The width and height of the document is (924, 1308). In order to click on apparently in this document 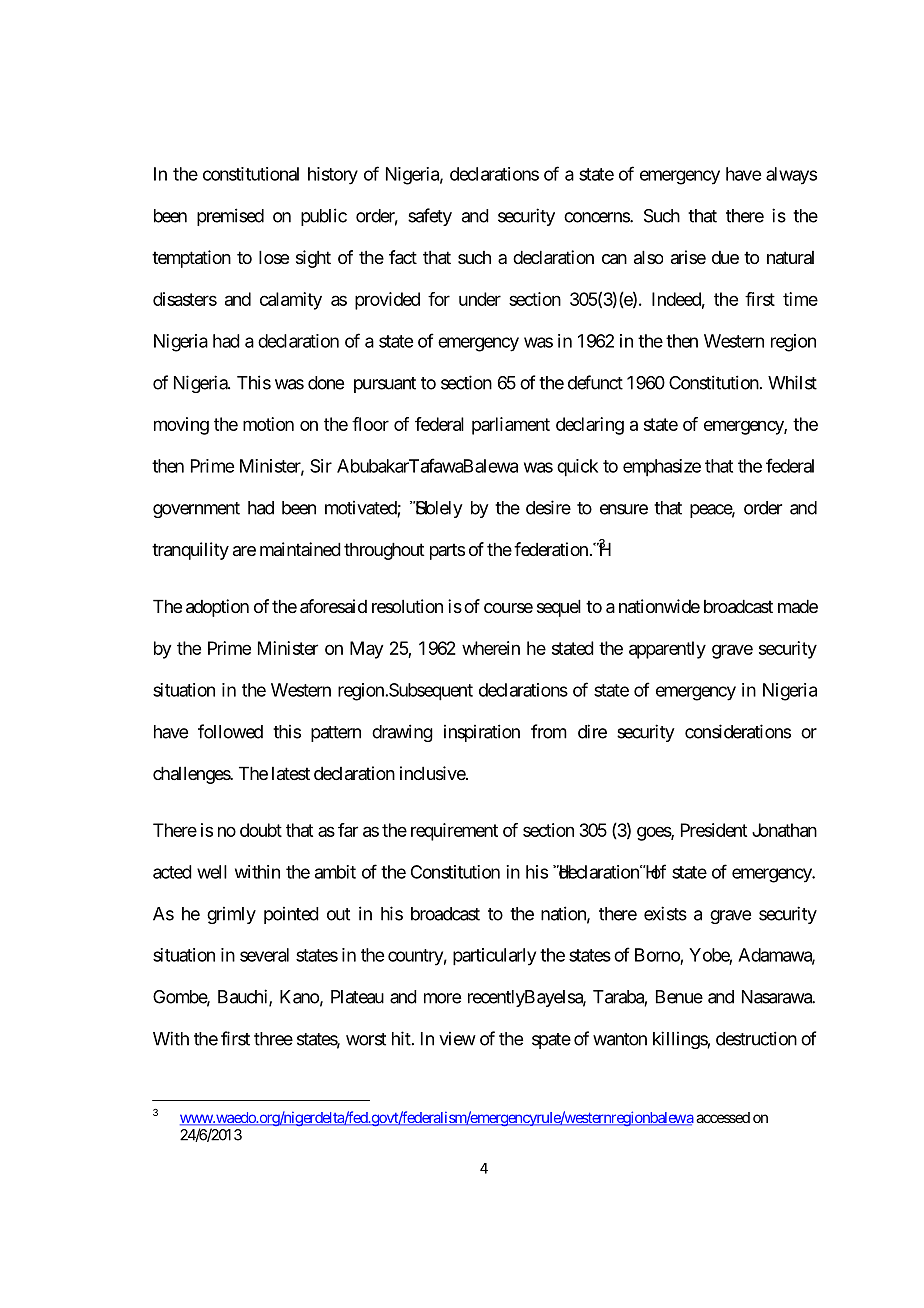, I will do `click(667, 650)`.
